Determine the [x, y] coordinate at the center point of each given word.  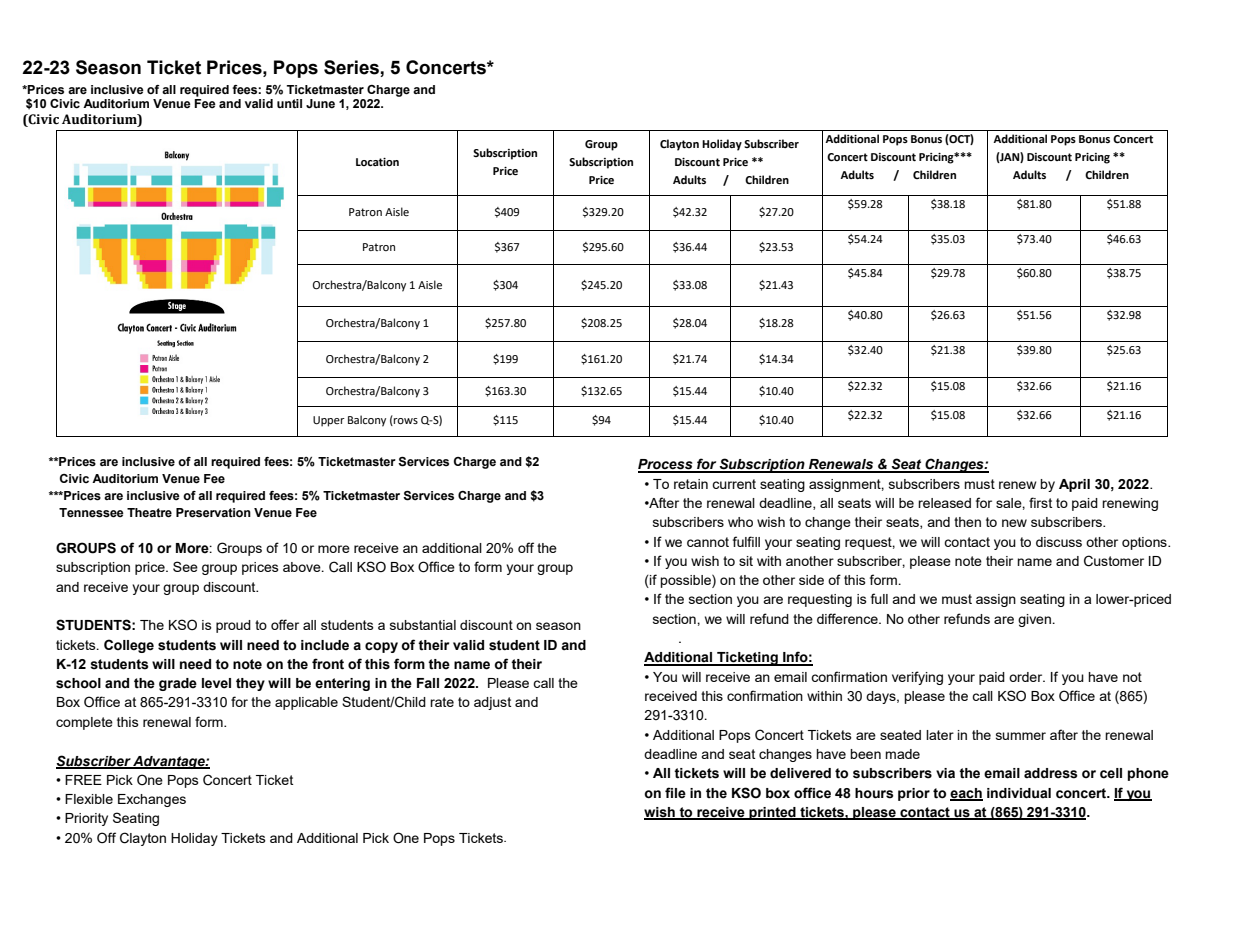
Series [351, 67]
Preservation [213, 513]
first [1040, 502]
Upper [329, 421]
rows [405, 422]
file [675, 793]
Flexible [89, 799]
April [1074, 485]
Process [666, 465]
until [289, 103]
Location [377, 162]
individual [1019, 793]
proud [233, 626]
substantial [423, 625]
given [1035, 620]
